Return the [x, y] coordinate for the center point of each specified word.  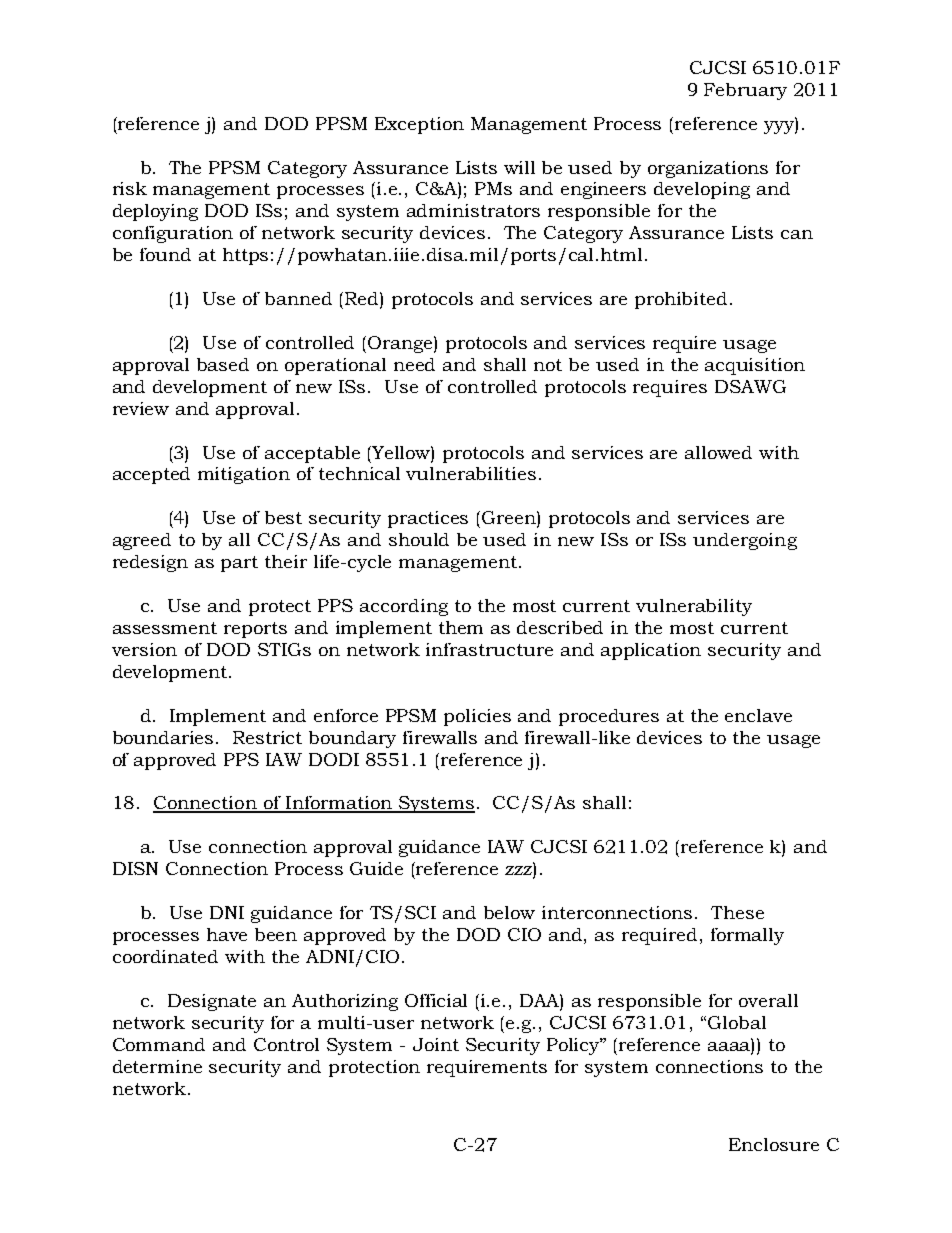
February [745, 91]
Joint [436, 1044]
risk [130, 188]
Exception [419, 125]
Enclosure [774, 1144]
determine [157, 1066]
